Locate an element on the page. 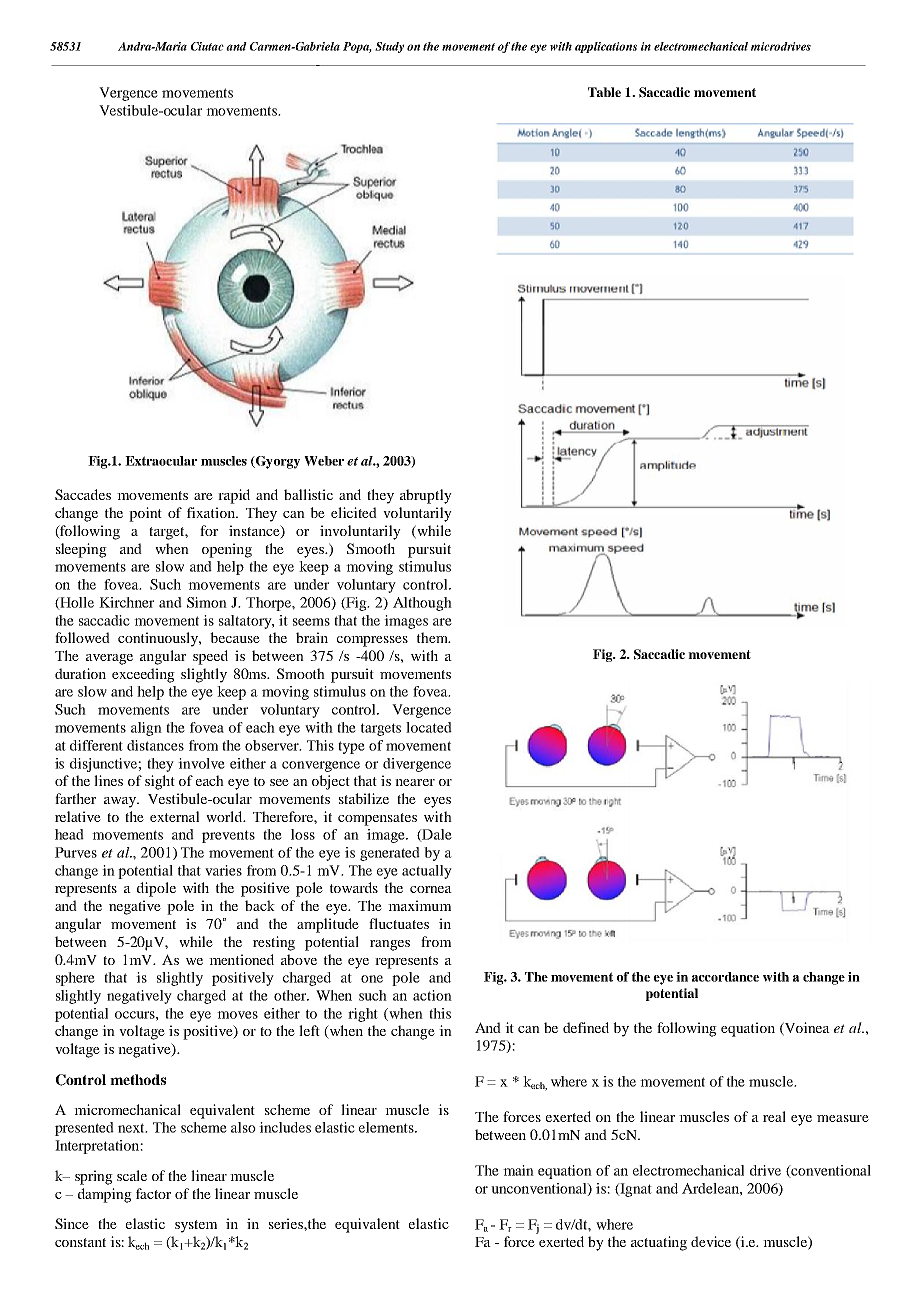 Image resolution: width=924 pixels, height=1308 pixels. main is located at coordinates (518, 1170).
